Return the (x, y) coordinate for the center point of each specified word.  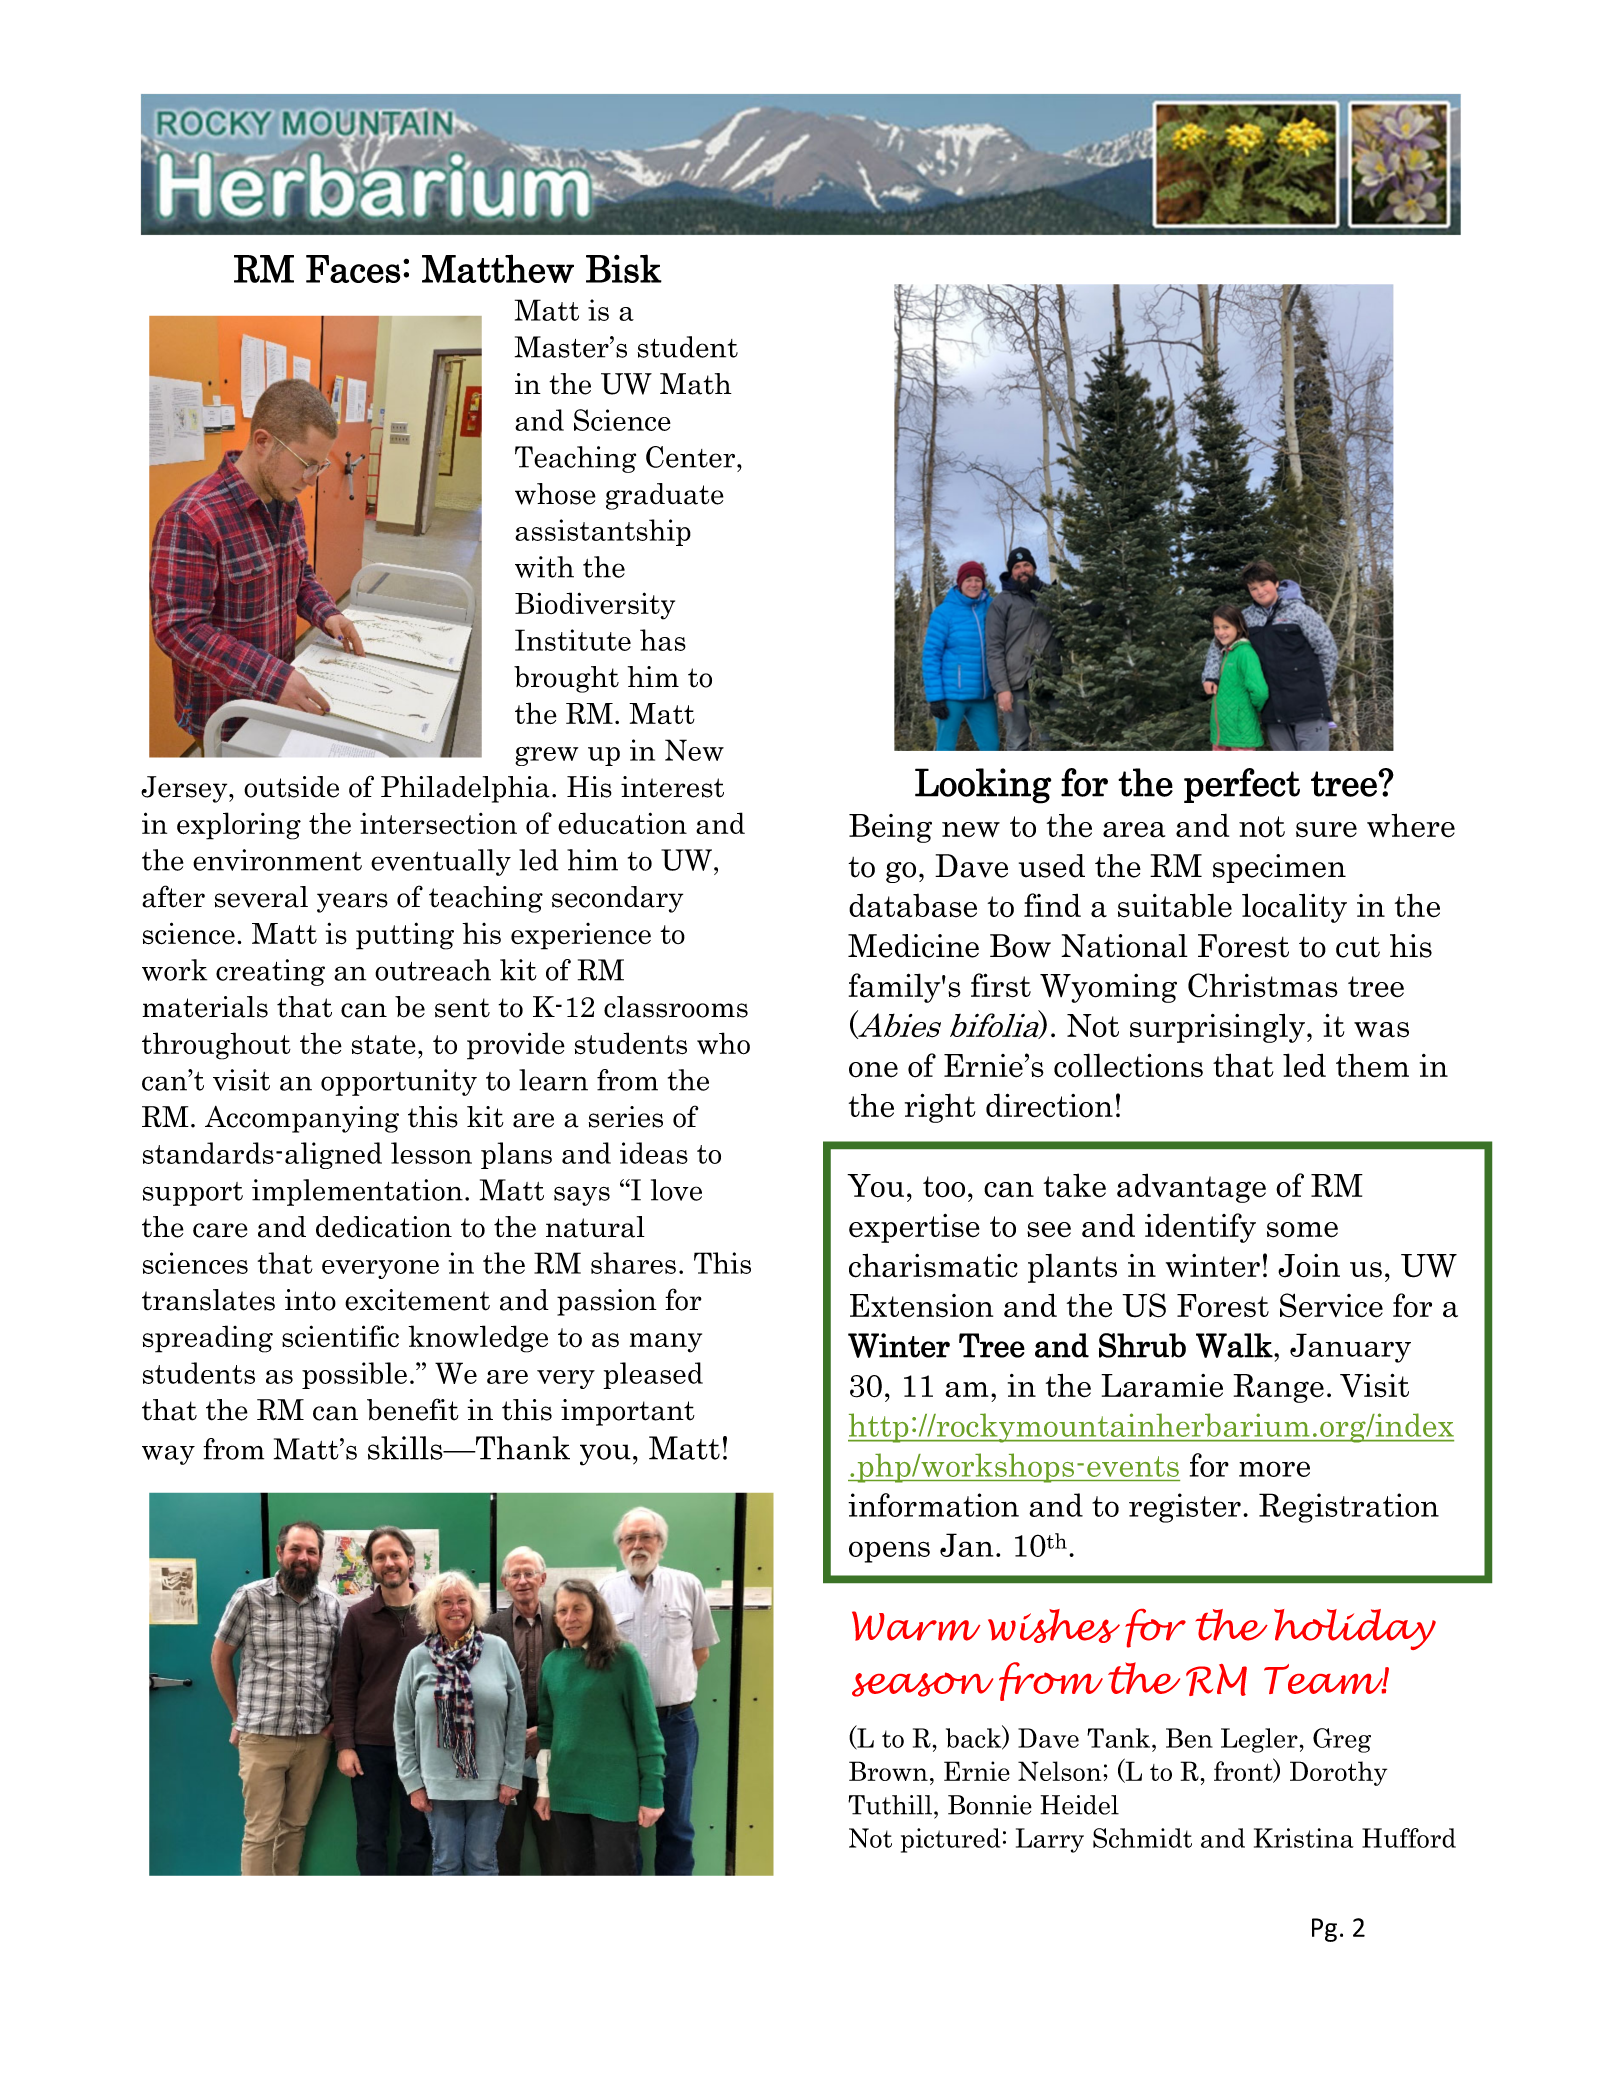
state (384, 1045)
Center (692, 457)
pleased (653, 1375)
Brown (888, 1771)
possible (354, 1375)
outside (291, 787)
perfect (1242, 785)
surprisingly (1219, 1028)
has (663, 640)
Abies (898, 1025)
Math (696, 384)
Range (1278, 1388)
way (168, 1455)
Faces (353, 269)
